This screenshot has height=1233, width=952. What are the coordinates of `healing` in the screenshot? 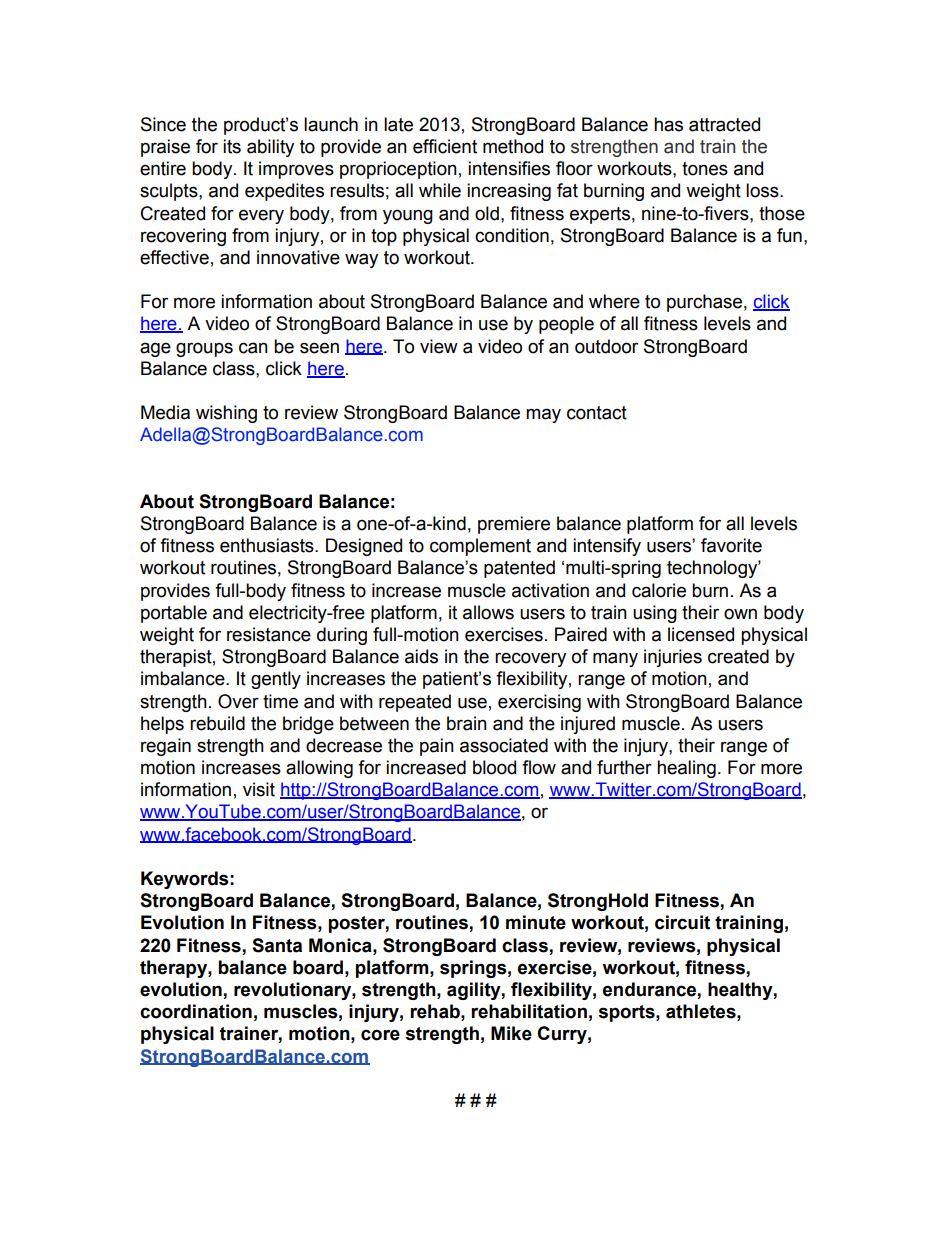 It's located at (686, 769).
